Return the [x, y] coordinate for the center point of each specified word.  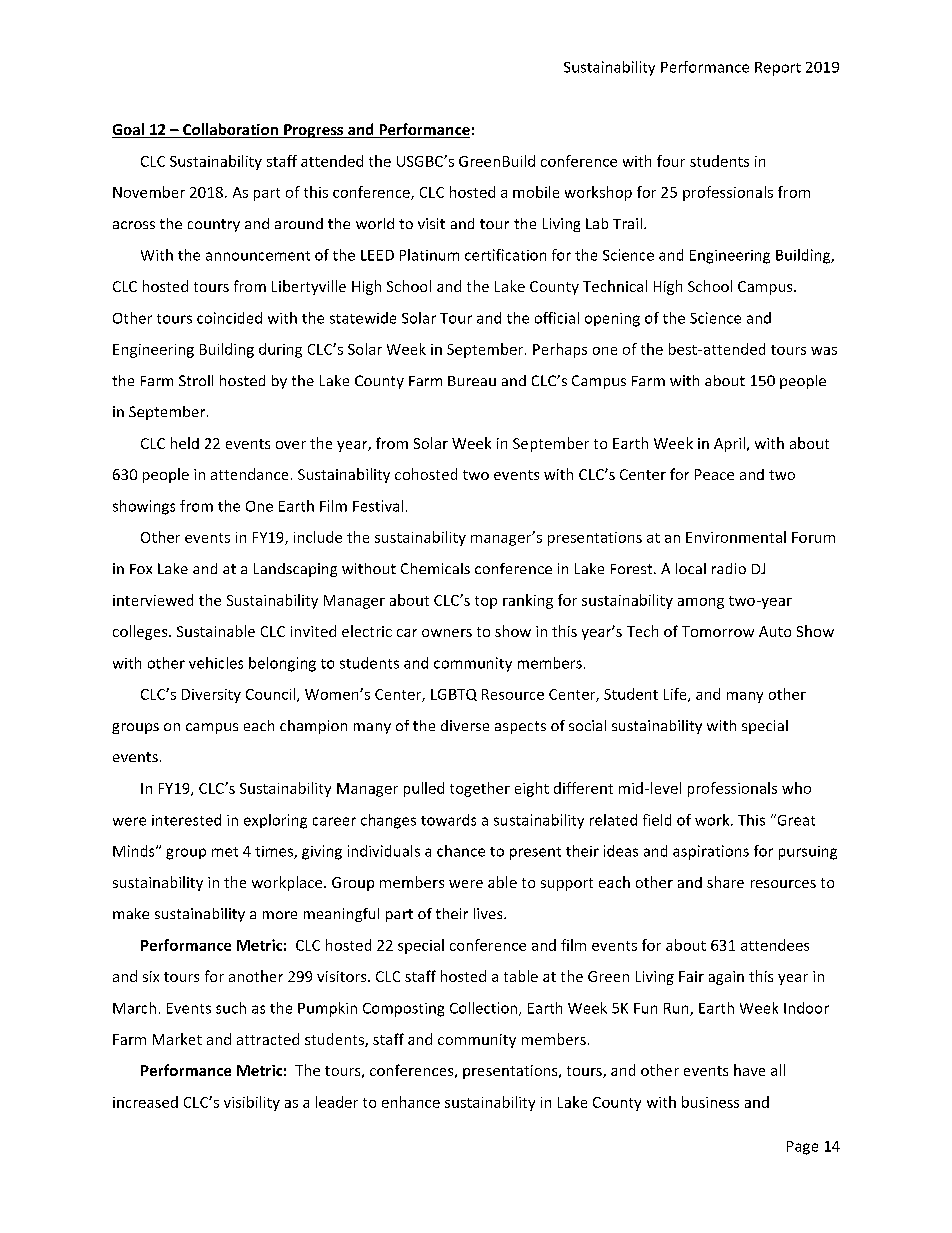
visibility [252, 1103]
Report [778, 69]
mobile [536, 192]
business [710, 1102]
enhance [411, 1102]
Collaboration [230, 130]
